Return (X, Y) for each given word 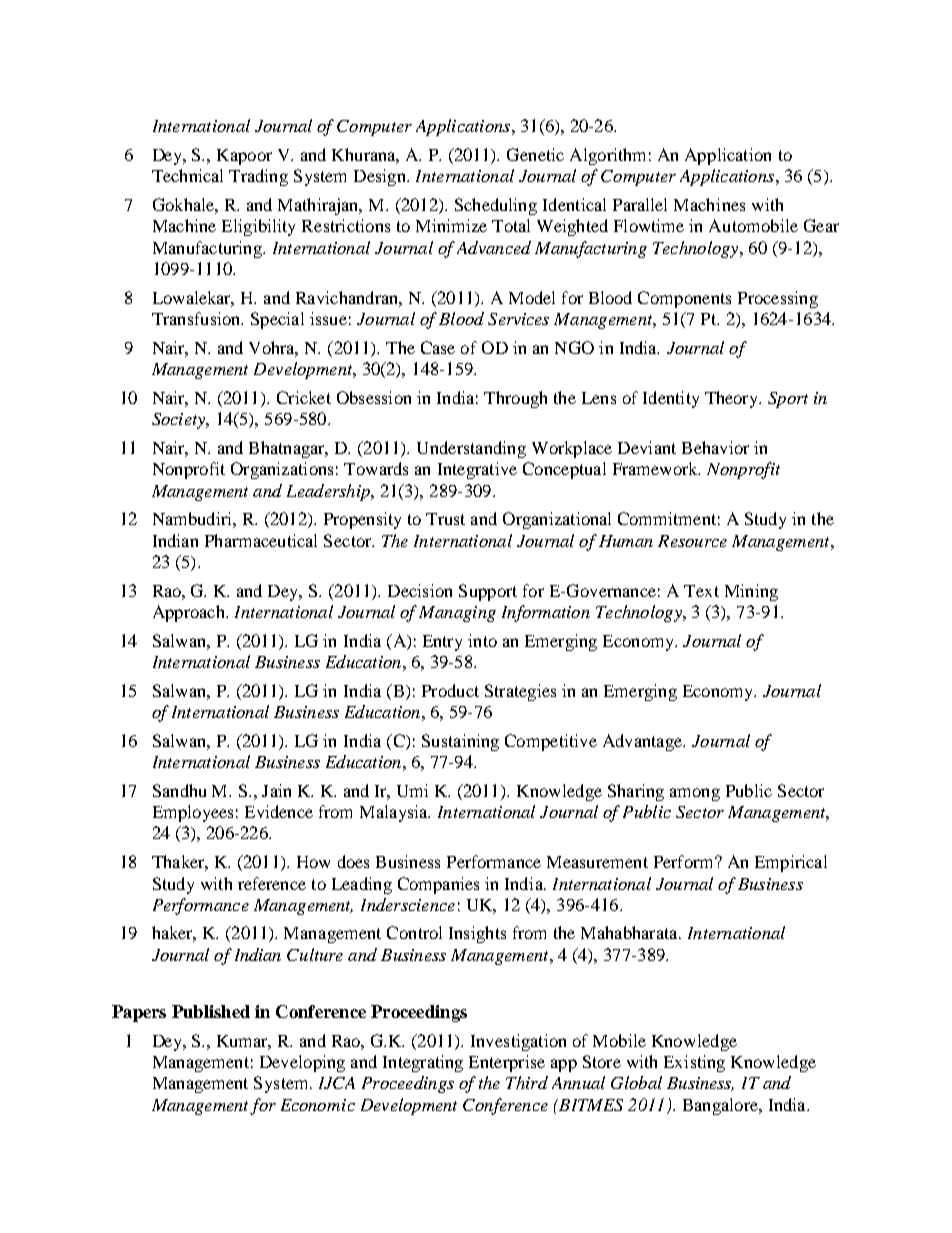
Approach (190, 613)
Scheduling (496, 206)
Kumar (244, 1042)
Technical (187, 175)
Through (515, 399)
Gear (821, 225)
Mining (751, 592)
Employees (193, 813)
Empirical (791, 863)
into (482, 640)
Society (180, 421)
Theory (733, 399)
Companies (438, 885)
